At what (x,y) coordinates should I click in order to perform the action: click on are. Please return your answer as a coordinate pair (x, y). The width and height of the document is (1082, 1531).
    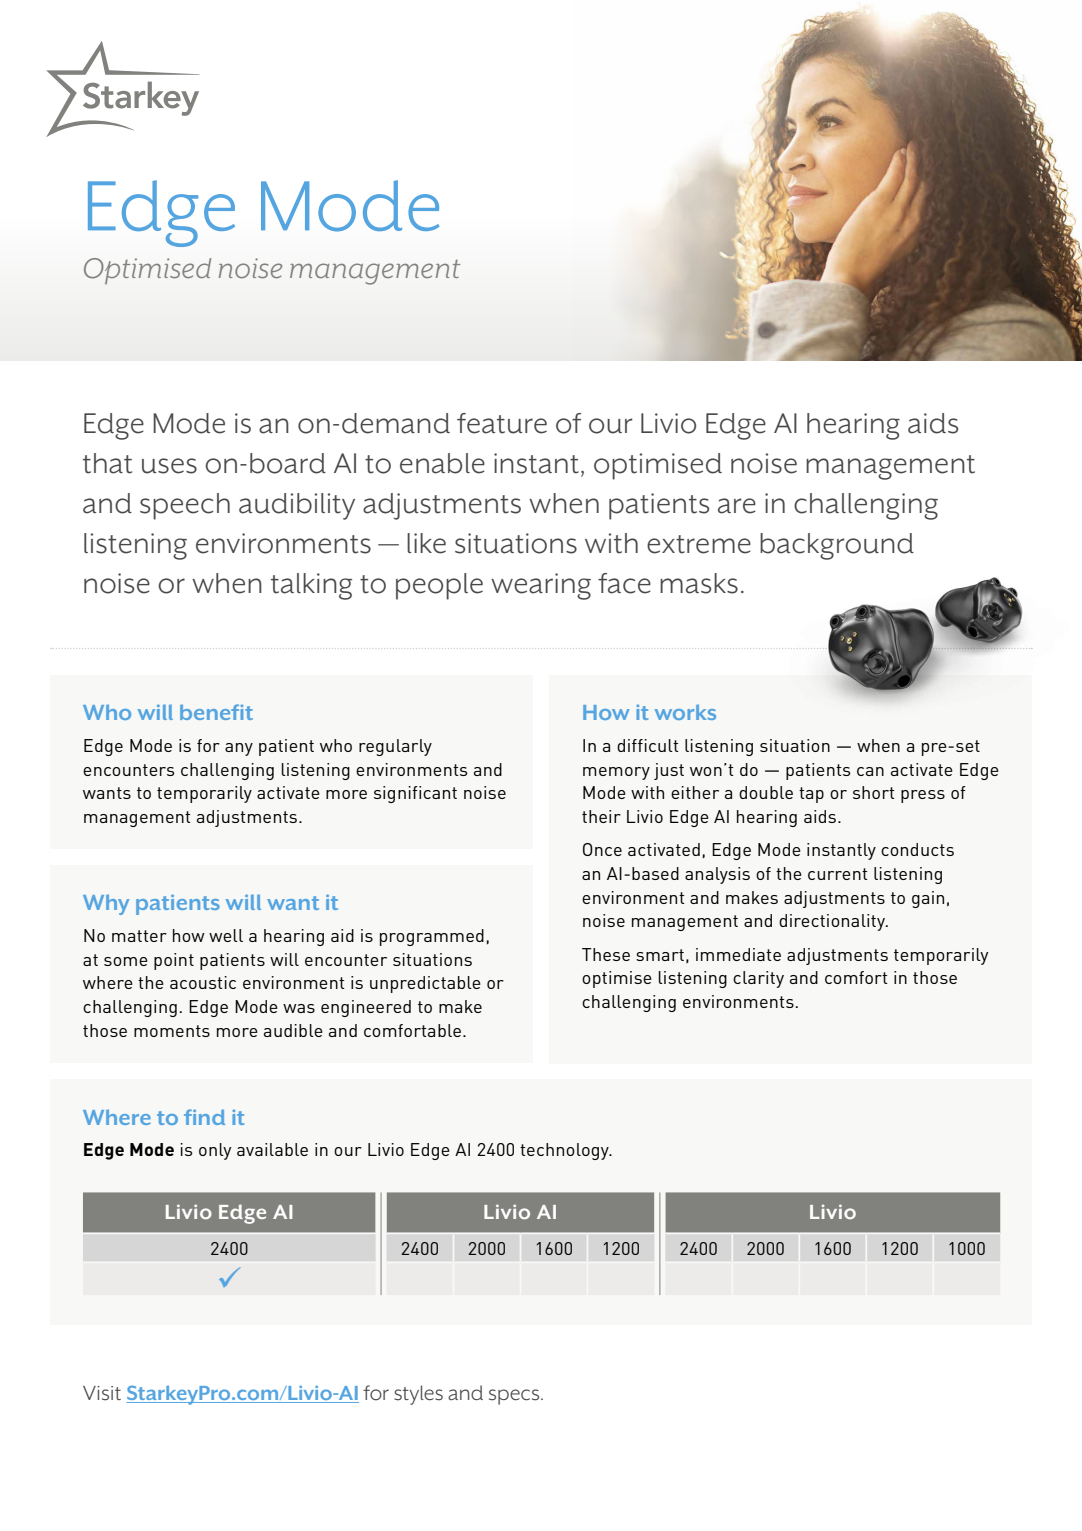
    Looking at the image, I should click on (737, 506).
